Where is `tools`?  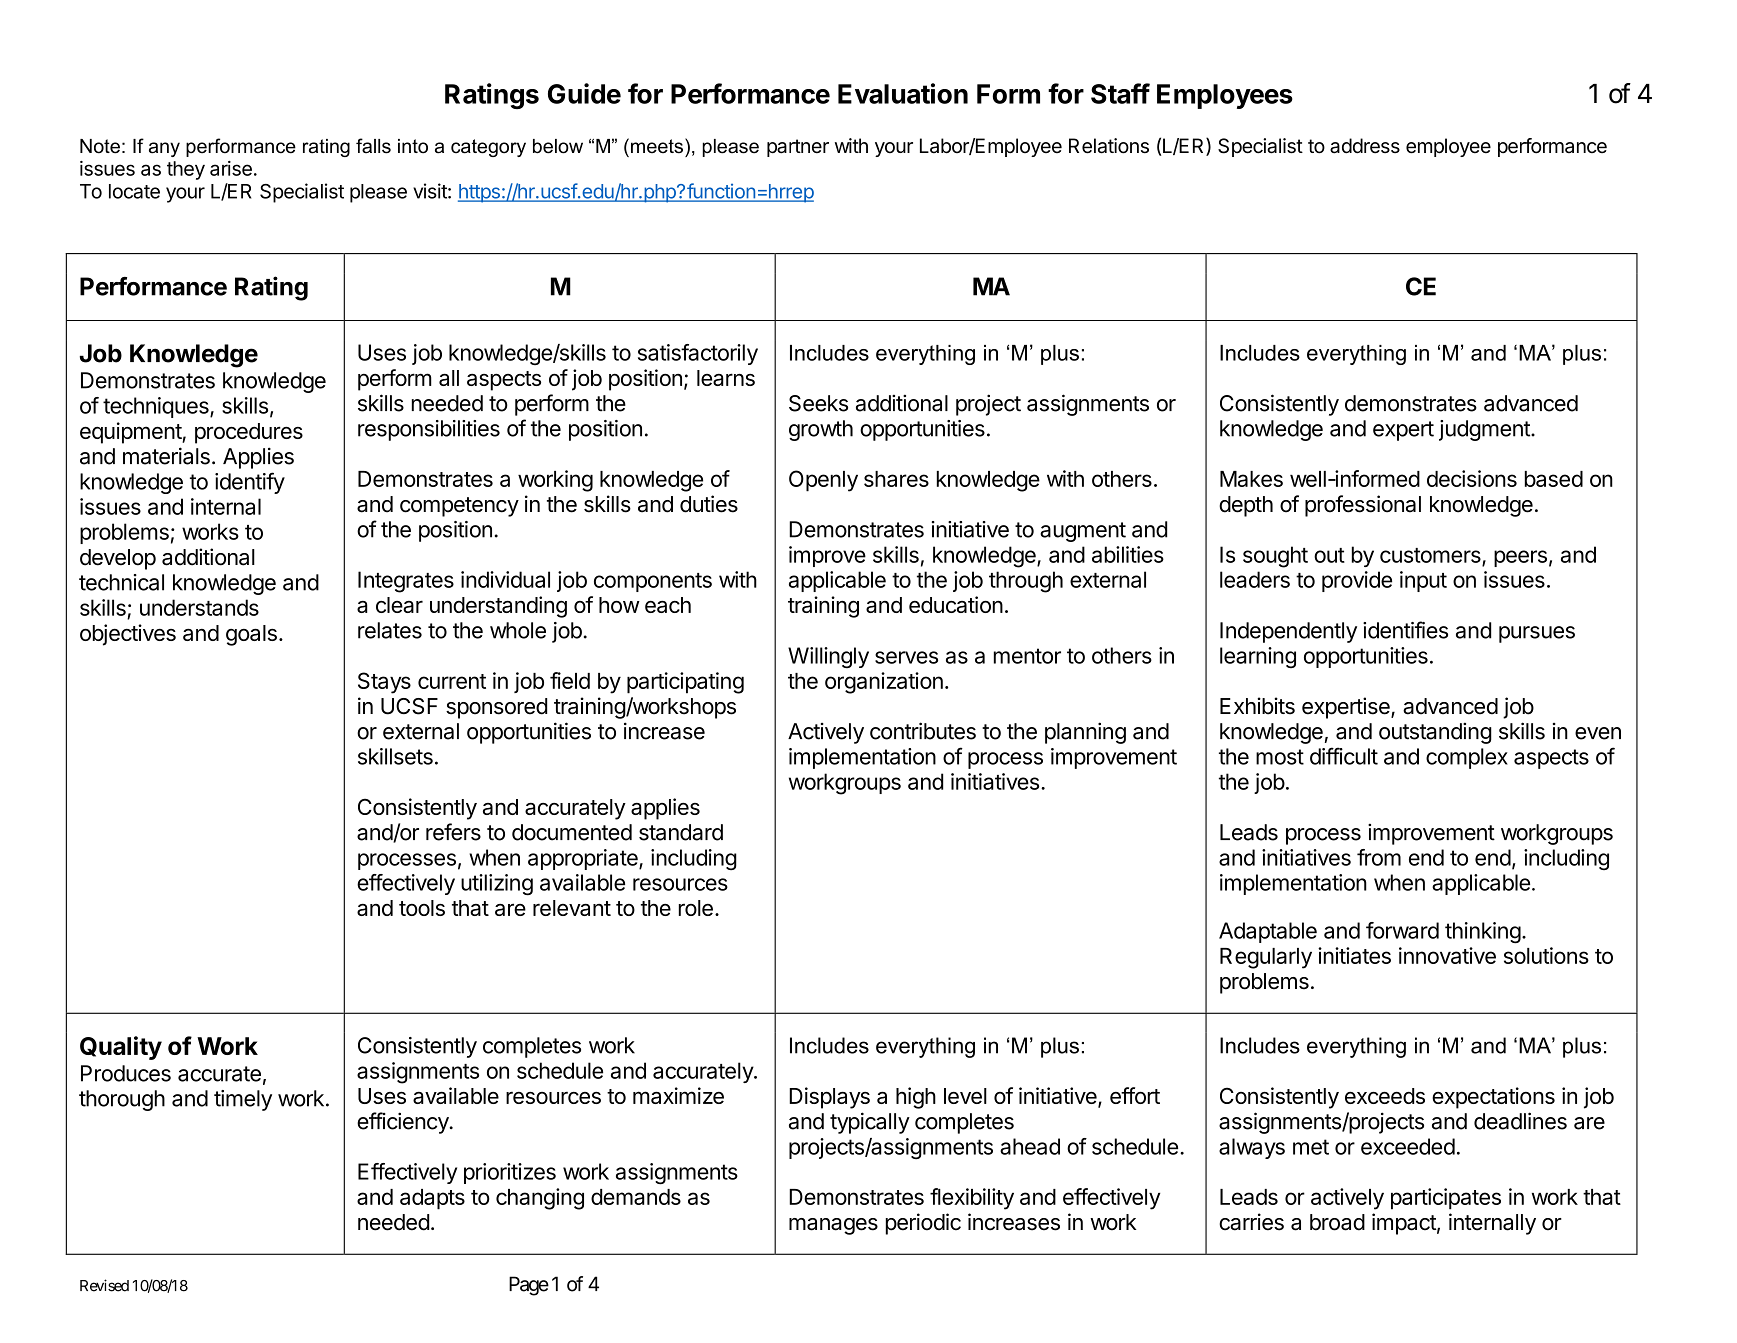
tools is located at coordinates (422, 908).
